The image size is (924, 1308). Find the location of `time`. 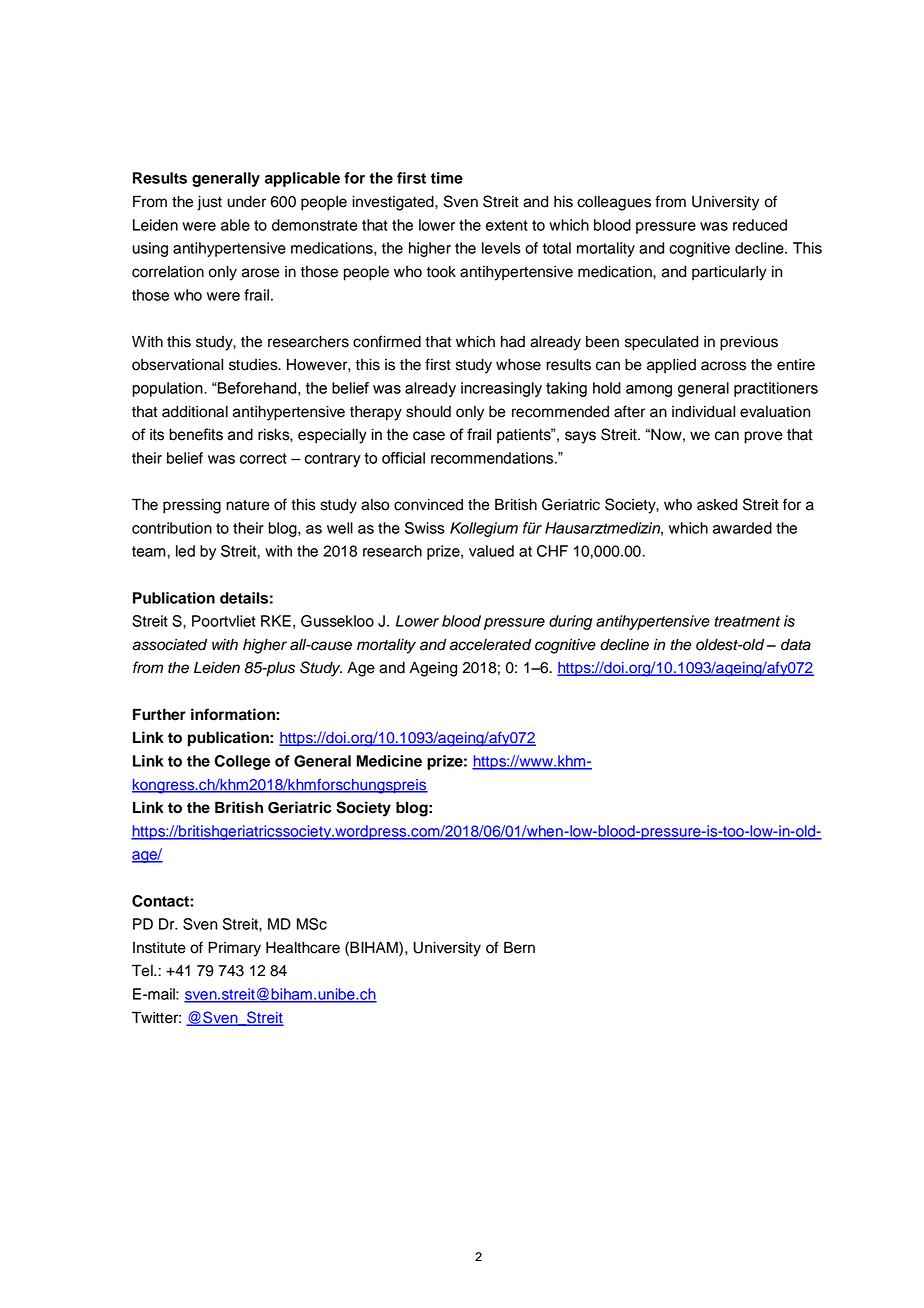

time is located at coordinates (447, 178).
